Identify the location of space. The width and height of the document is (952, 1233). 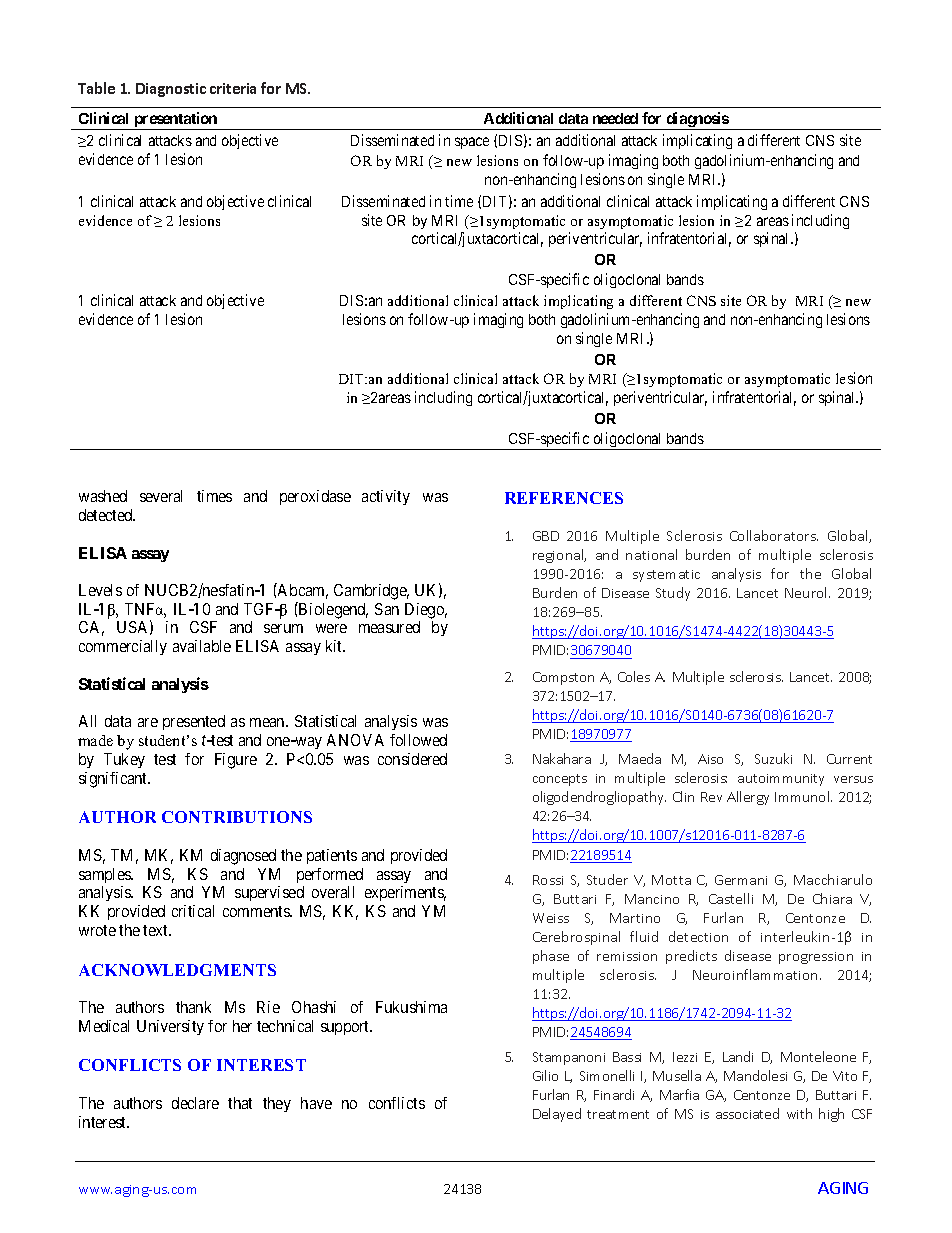
(472, 143).
